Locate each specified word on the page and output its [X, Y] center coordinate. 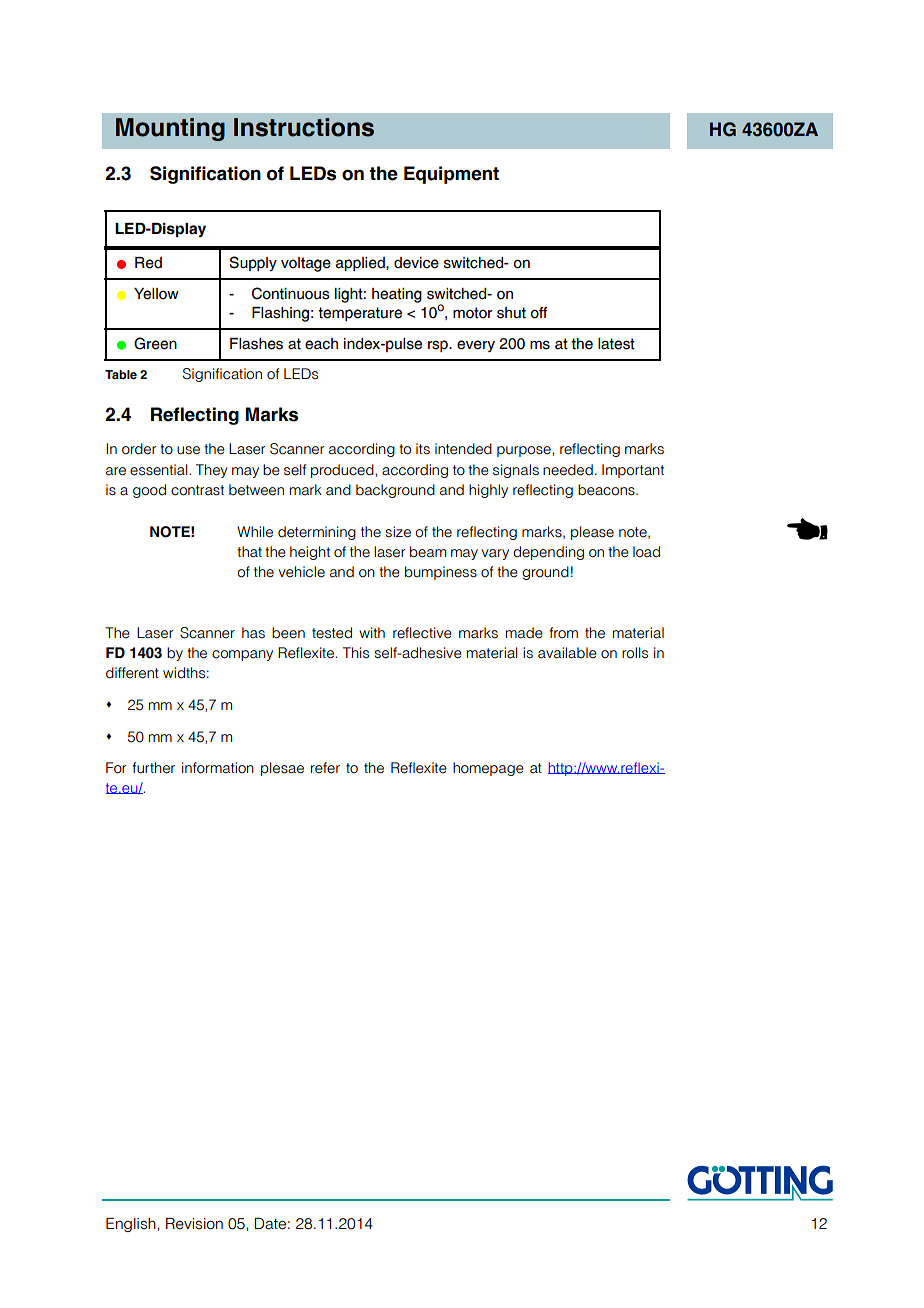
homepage [488, 769]
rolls [635, 653]
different [132, 673]
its [423, 449]
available [567, 653]
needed [568, 470]
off [538, 313]
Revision [194, 1224]
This [356, 653]
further [153, 768]
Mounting [170, 129]
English [132, 1225]
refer [325, 768]
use [188, 450]
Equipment [451, 175]
